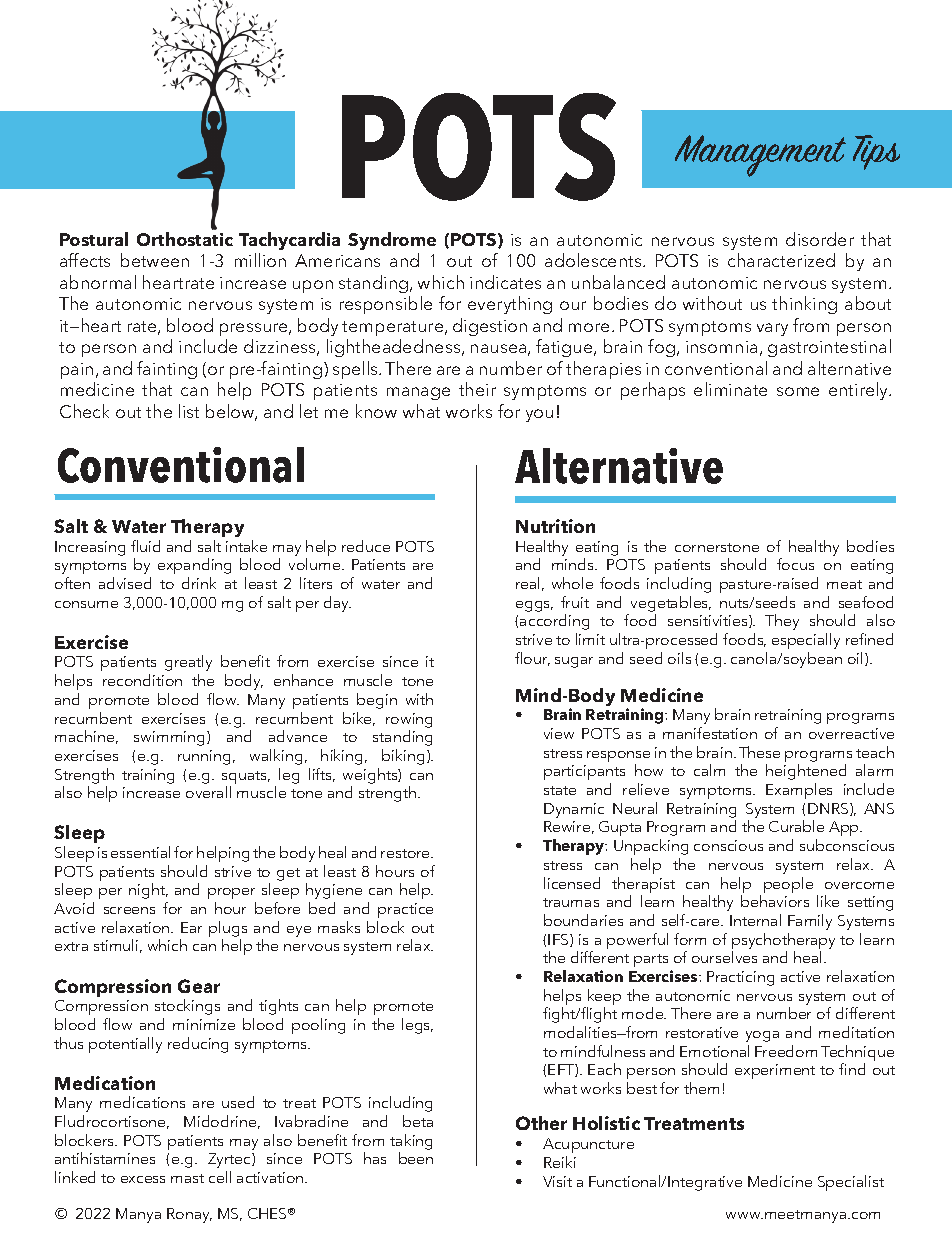 The image size is (952, 1233). I want to click on practice, so click(405, 910).
